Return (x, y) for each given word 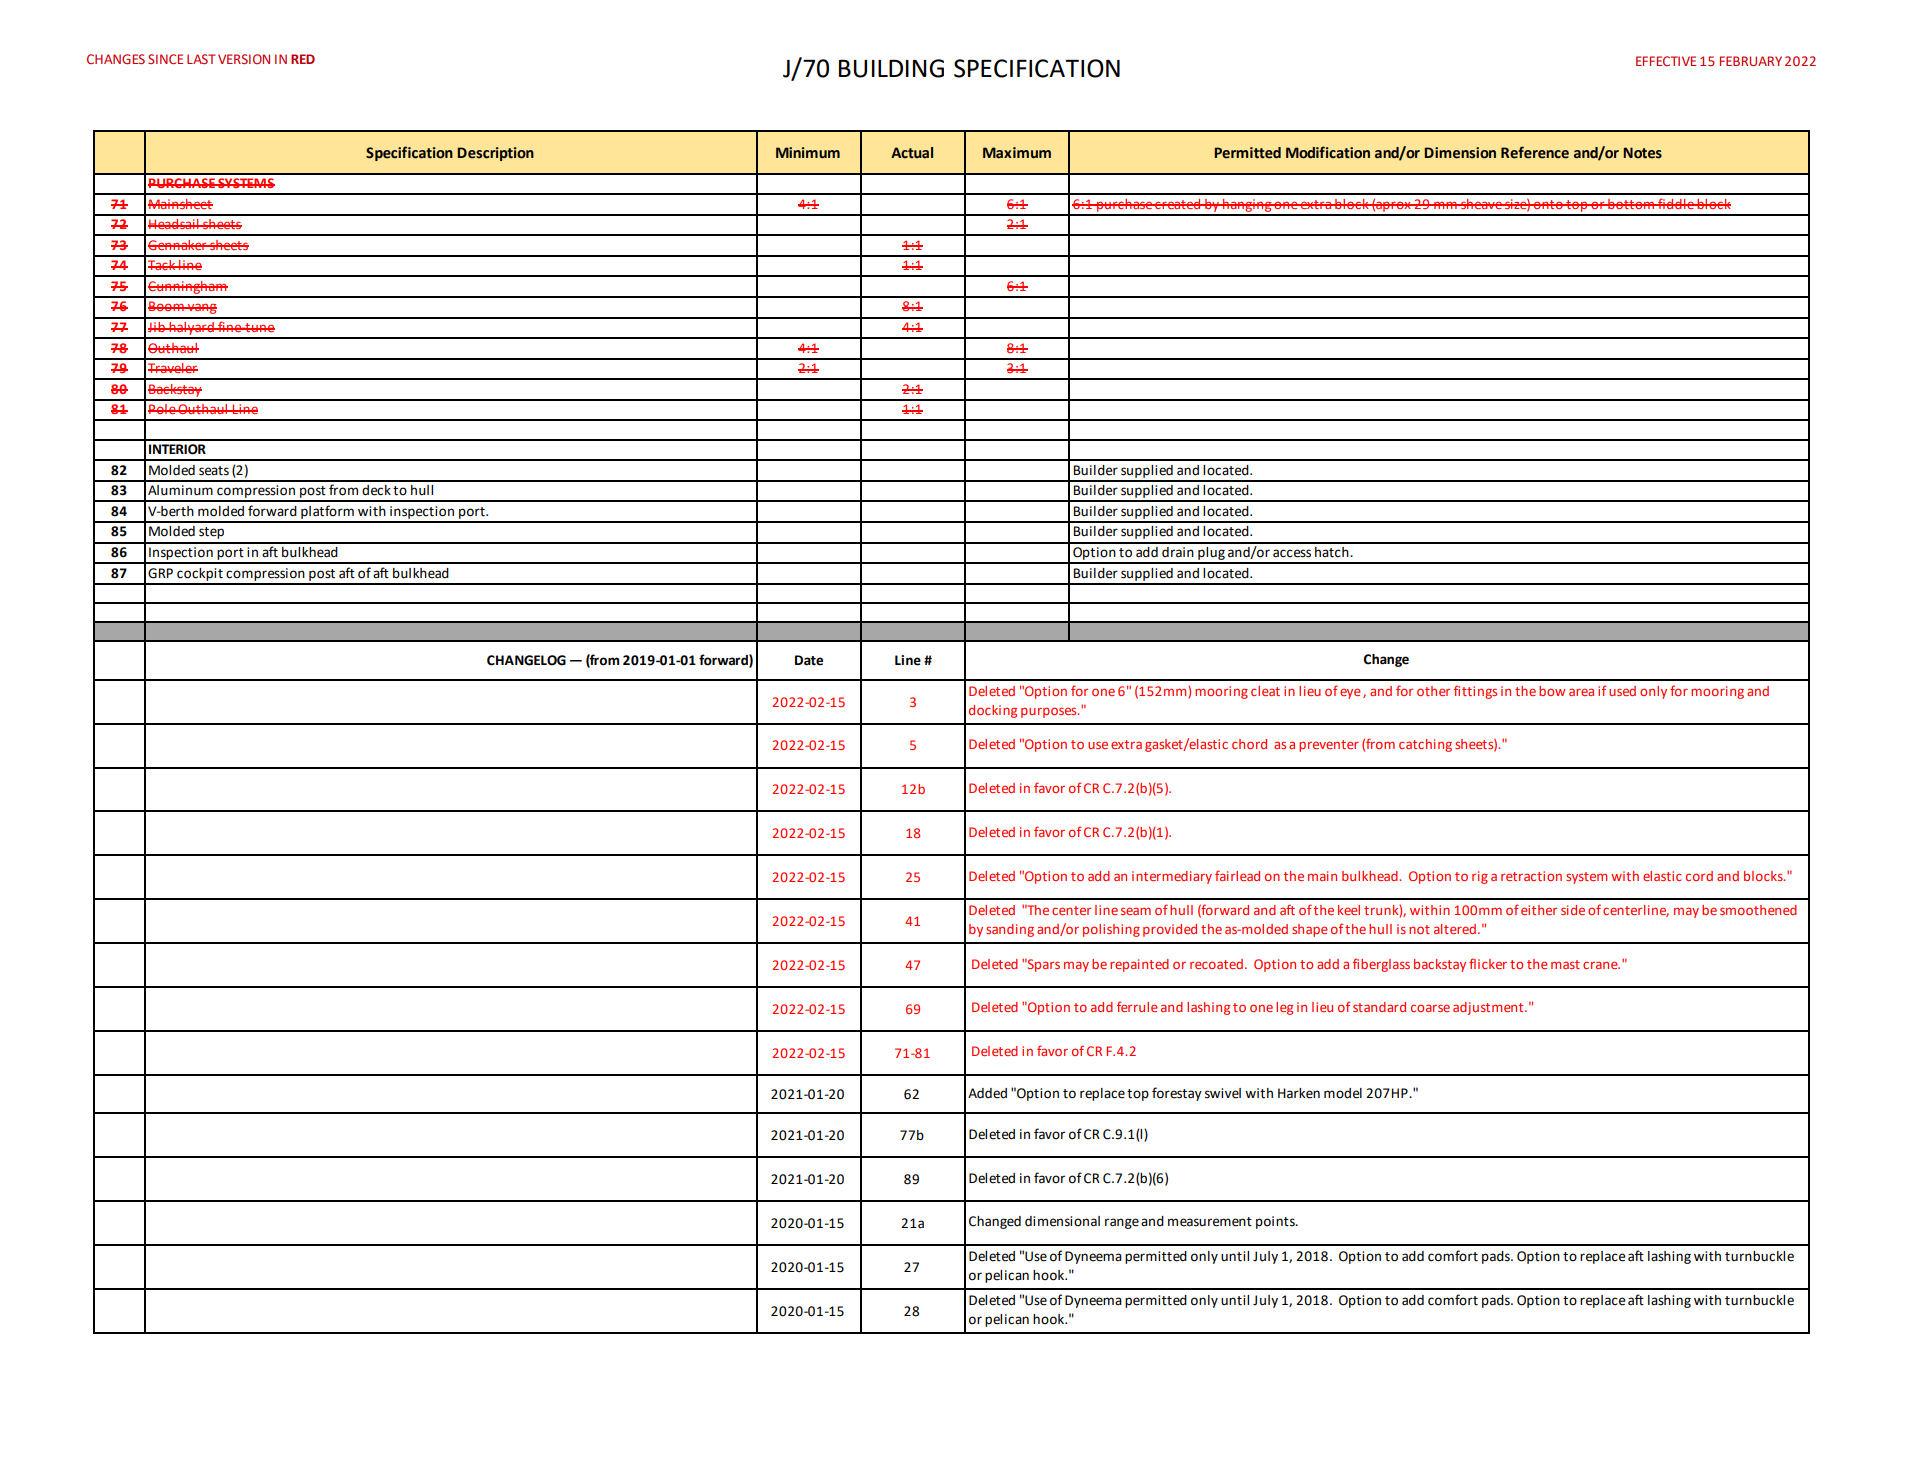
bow (1552, 691)
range (1122, 1223)
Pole (163, 409)
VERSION (244, 59)
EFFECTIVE (1666, 61)
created (1178, 204)
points (1276, 1222)
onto (1548, 204)
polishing (1111, 930)
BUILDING (891, 68)
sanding (1010, 930)
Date (809, 660)
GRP (160, 573)
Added (987, 1093)
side (1573, 910)
